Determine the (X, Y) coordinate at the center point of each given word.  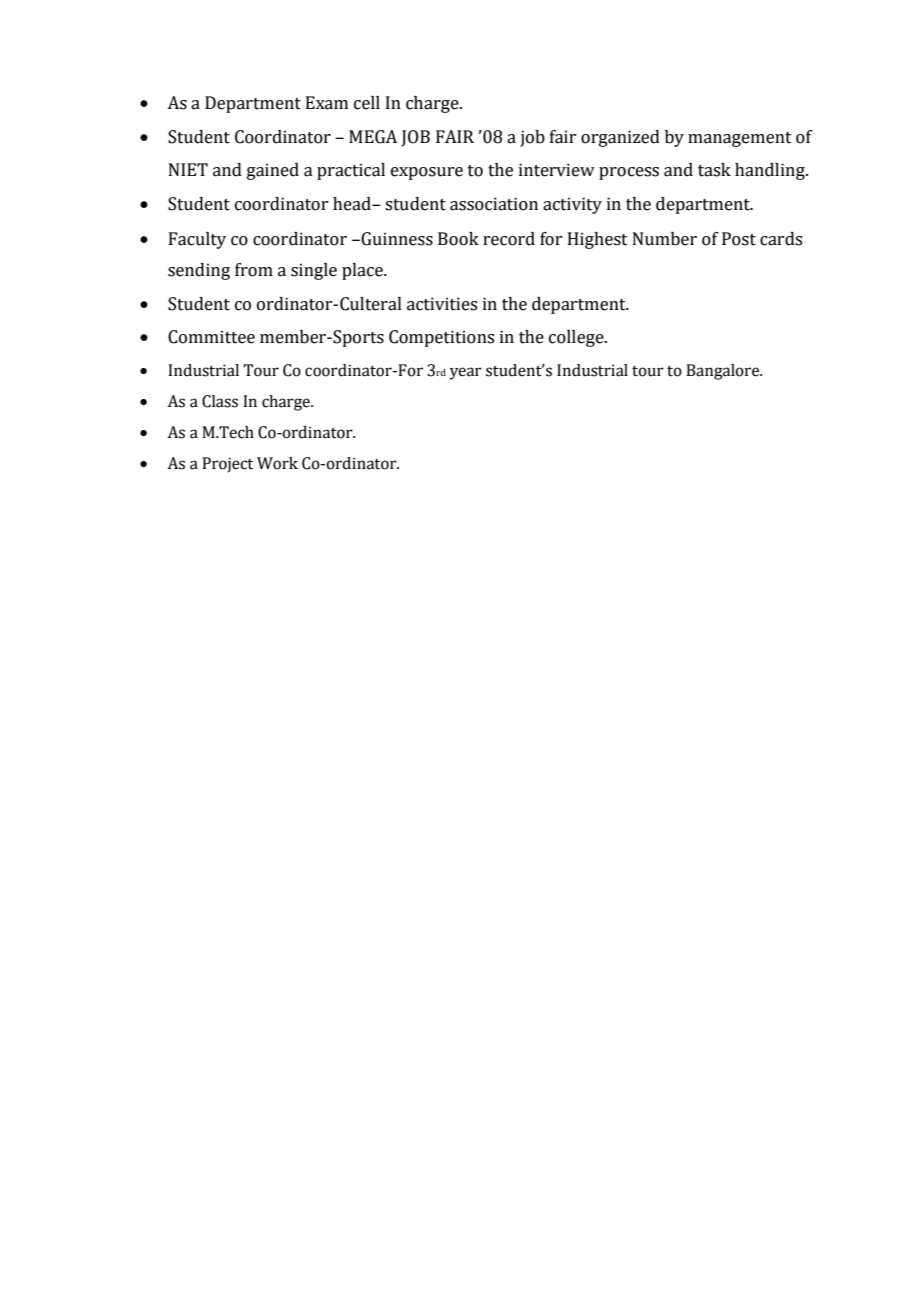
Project (227, 465)
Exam (327, 103)
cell (367, 103)
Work (277, 463)
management (740, 139)
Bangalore (723, 372)
